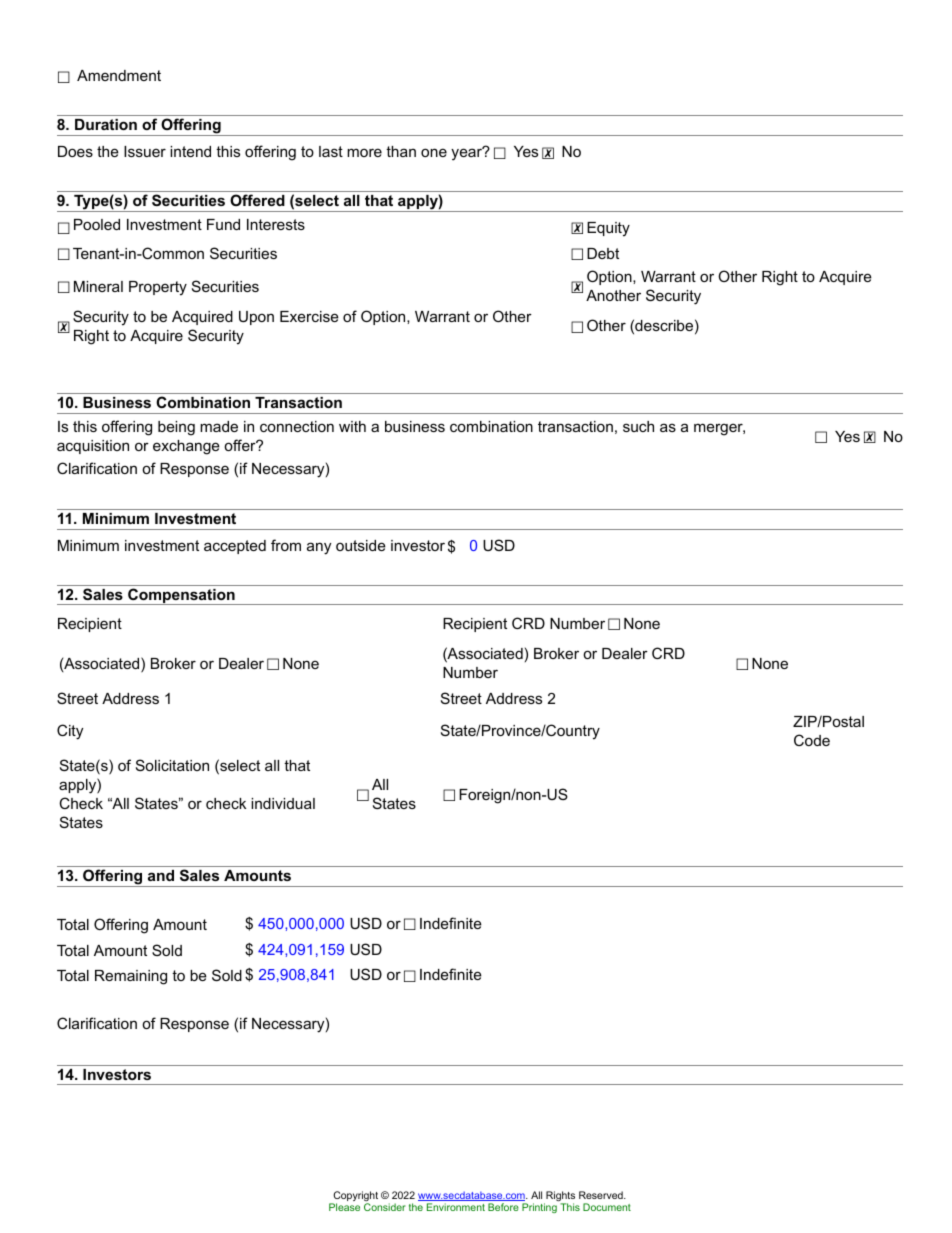 The image size is (952, 1233). What do you see at coordinates (145, 151) in the image?
I see `Issuer` at bounding box center [145, 151].
